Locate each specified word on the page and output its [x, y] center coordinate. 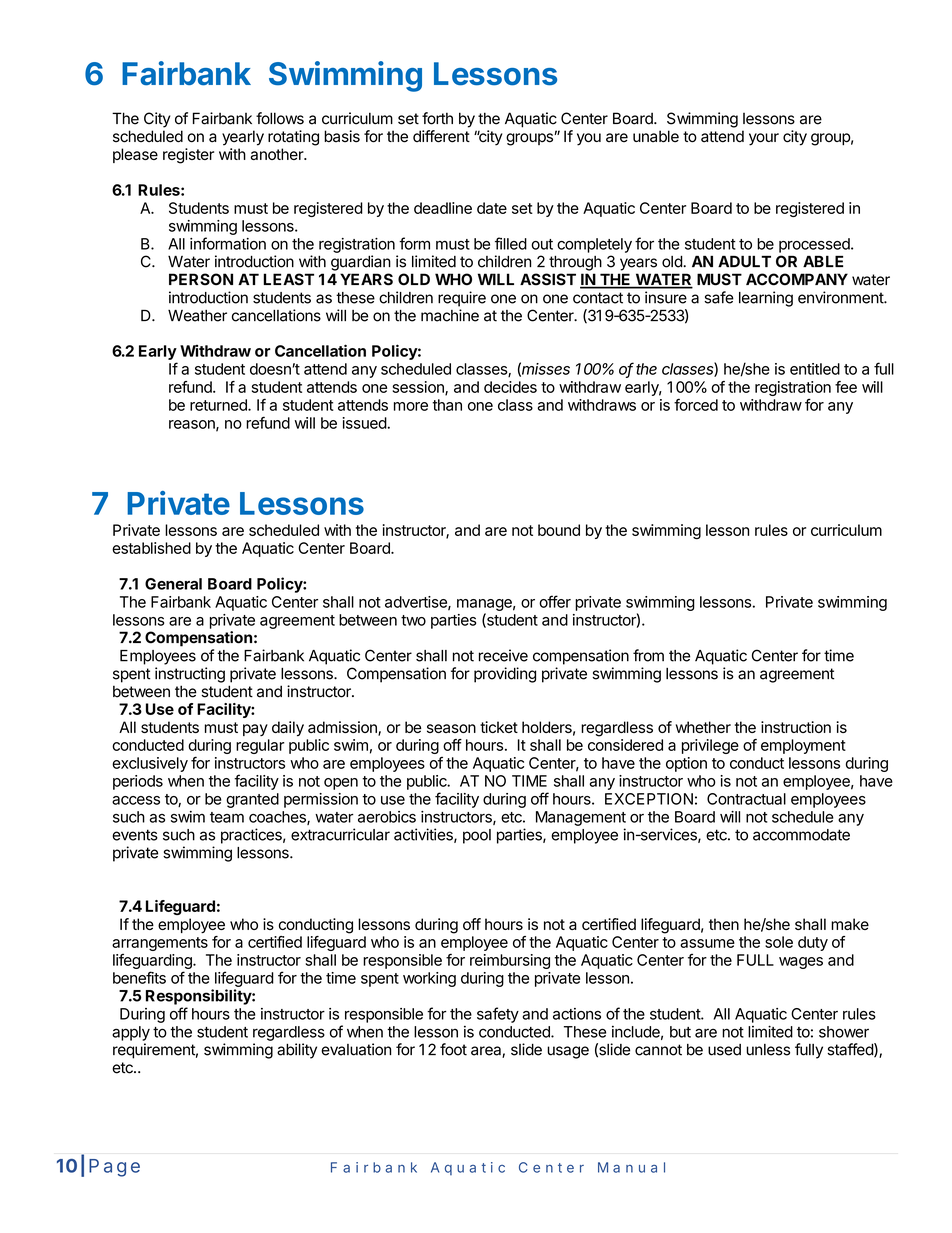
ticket [499, 727]
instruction [796, 727]
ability [297, 1051]
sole [779, 942]
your [764, 139]
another [277, 154]
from [648, 655]
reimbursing [510, 961]
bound [559, 530]
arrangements [160, 944]
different [441, 136]
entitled [815, 369]
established [151, 548]
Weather [197, 315]
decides [510, 387]
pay [255, 730]
